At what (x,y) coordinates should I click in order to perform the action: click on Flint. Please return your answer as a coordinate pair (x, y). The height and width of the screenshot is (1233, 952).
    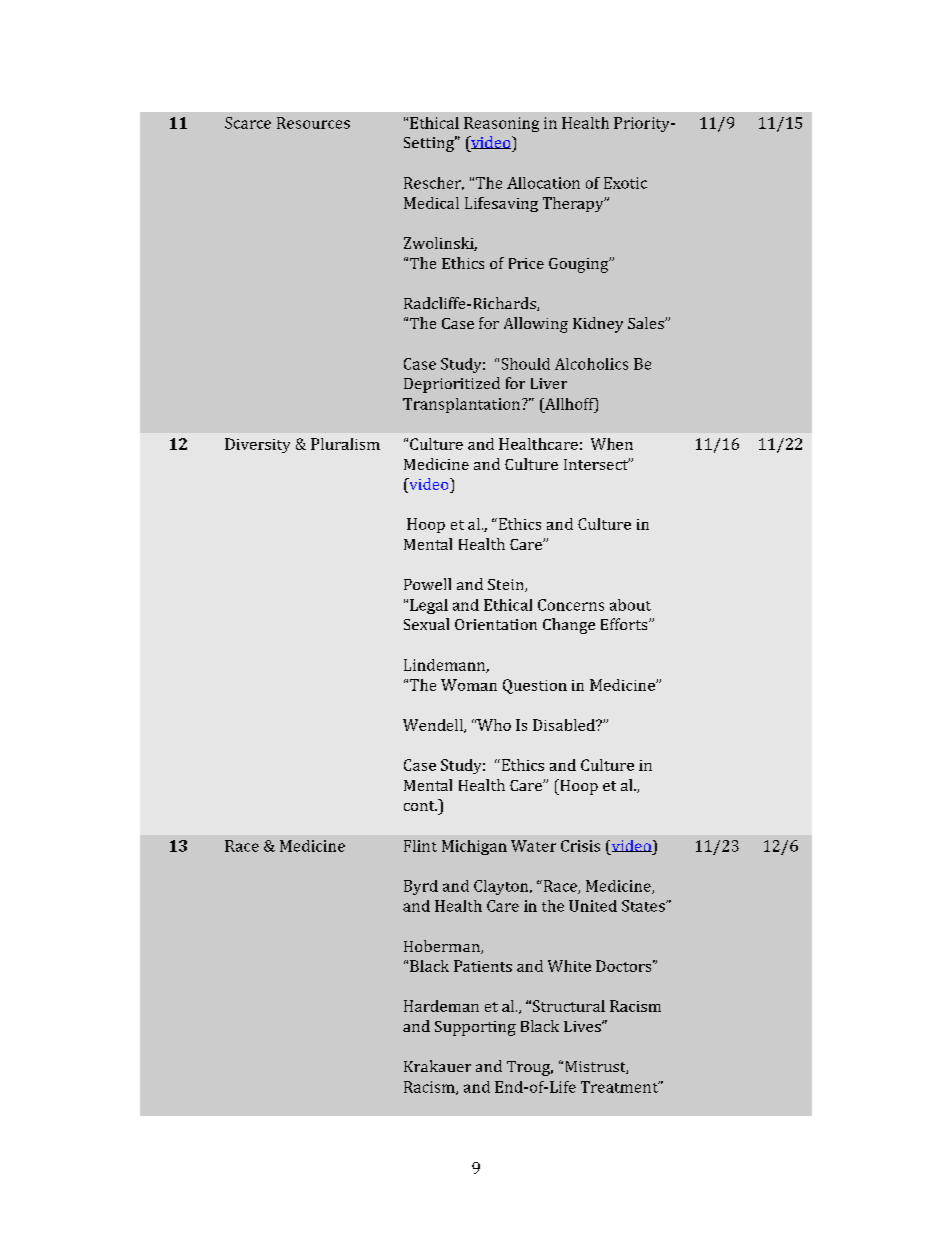
    Looking at the image, I should click on (420, 846).
